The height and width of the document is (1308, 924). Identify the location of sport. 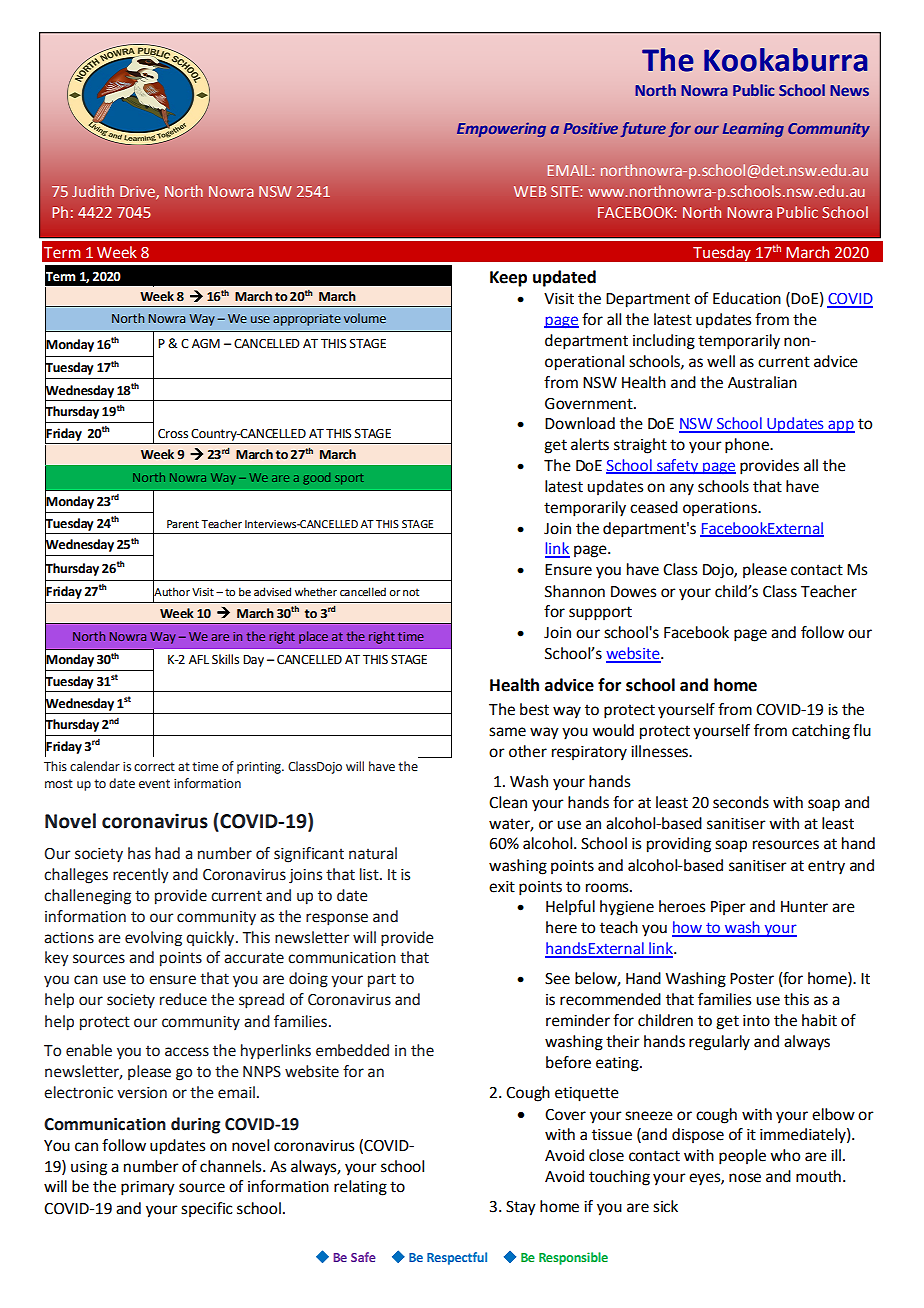
(349, 479).
